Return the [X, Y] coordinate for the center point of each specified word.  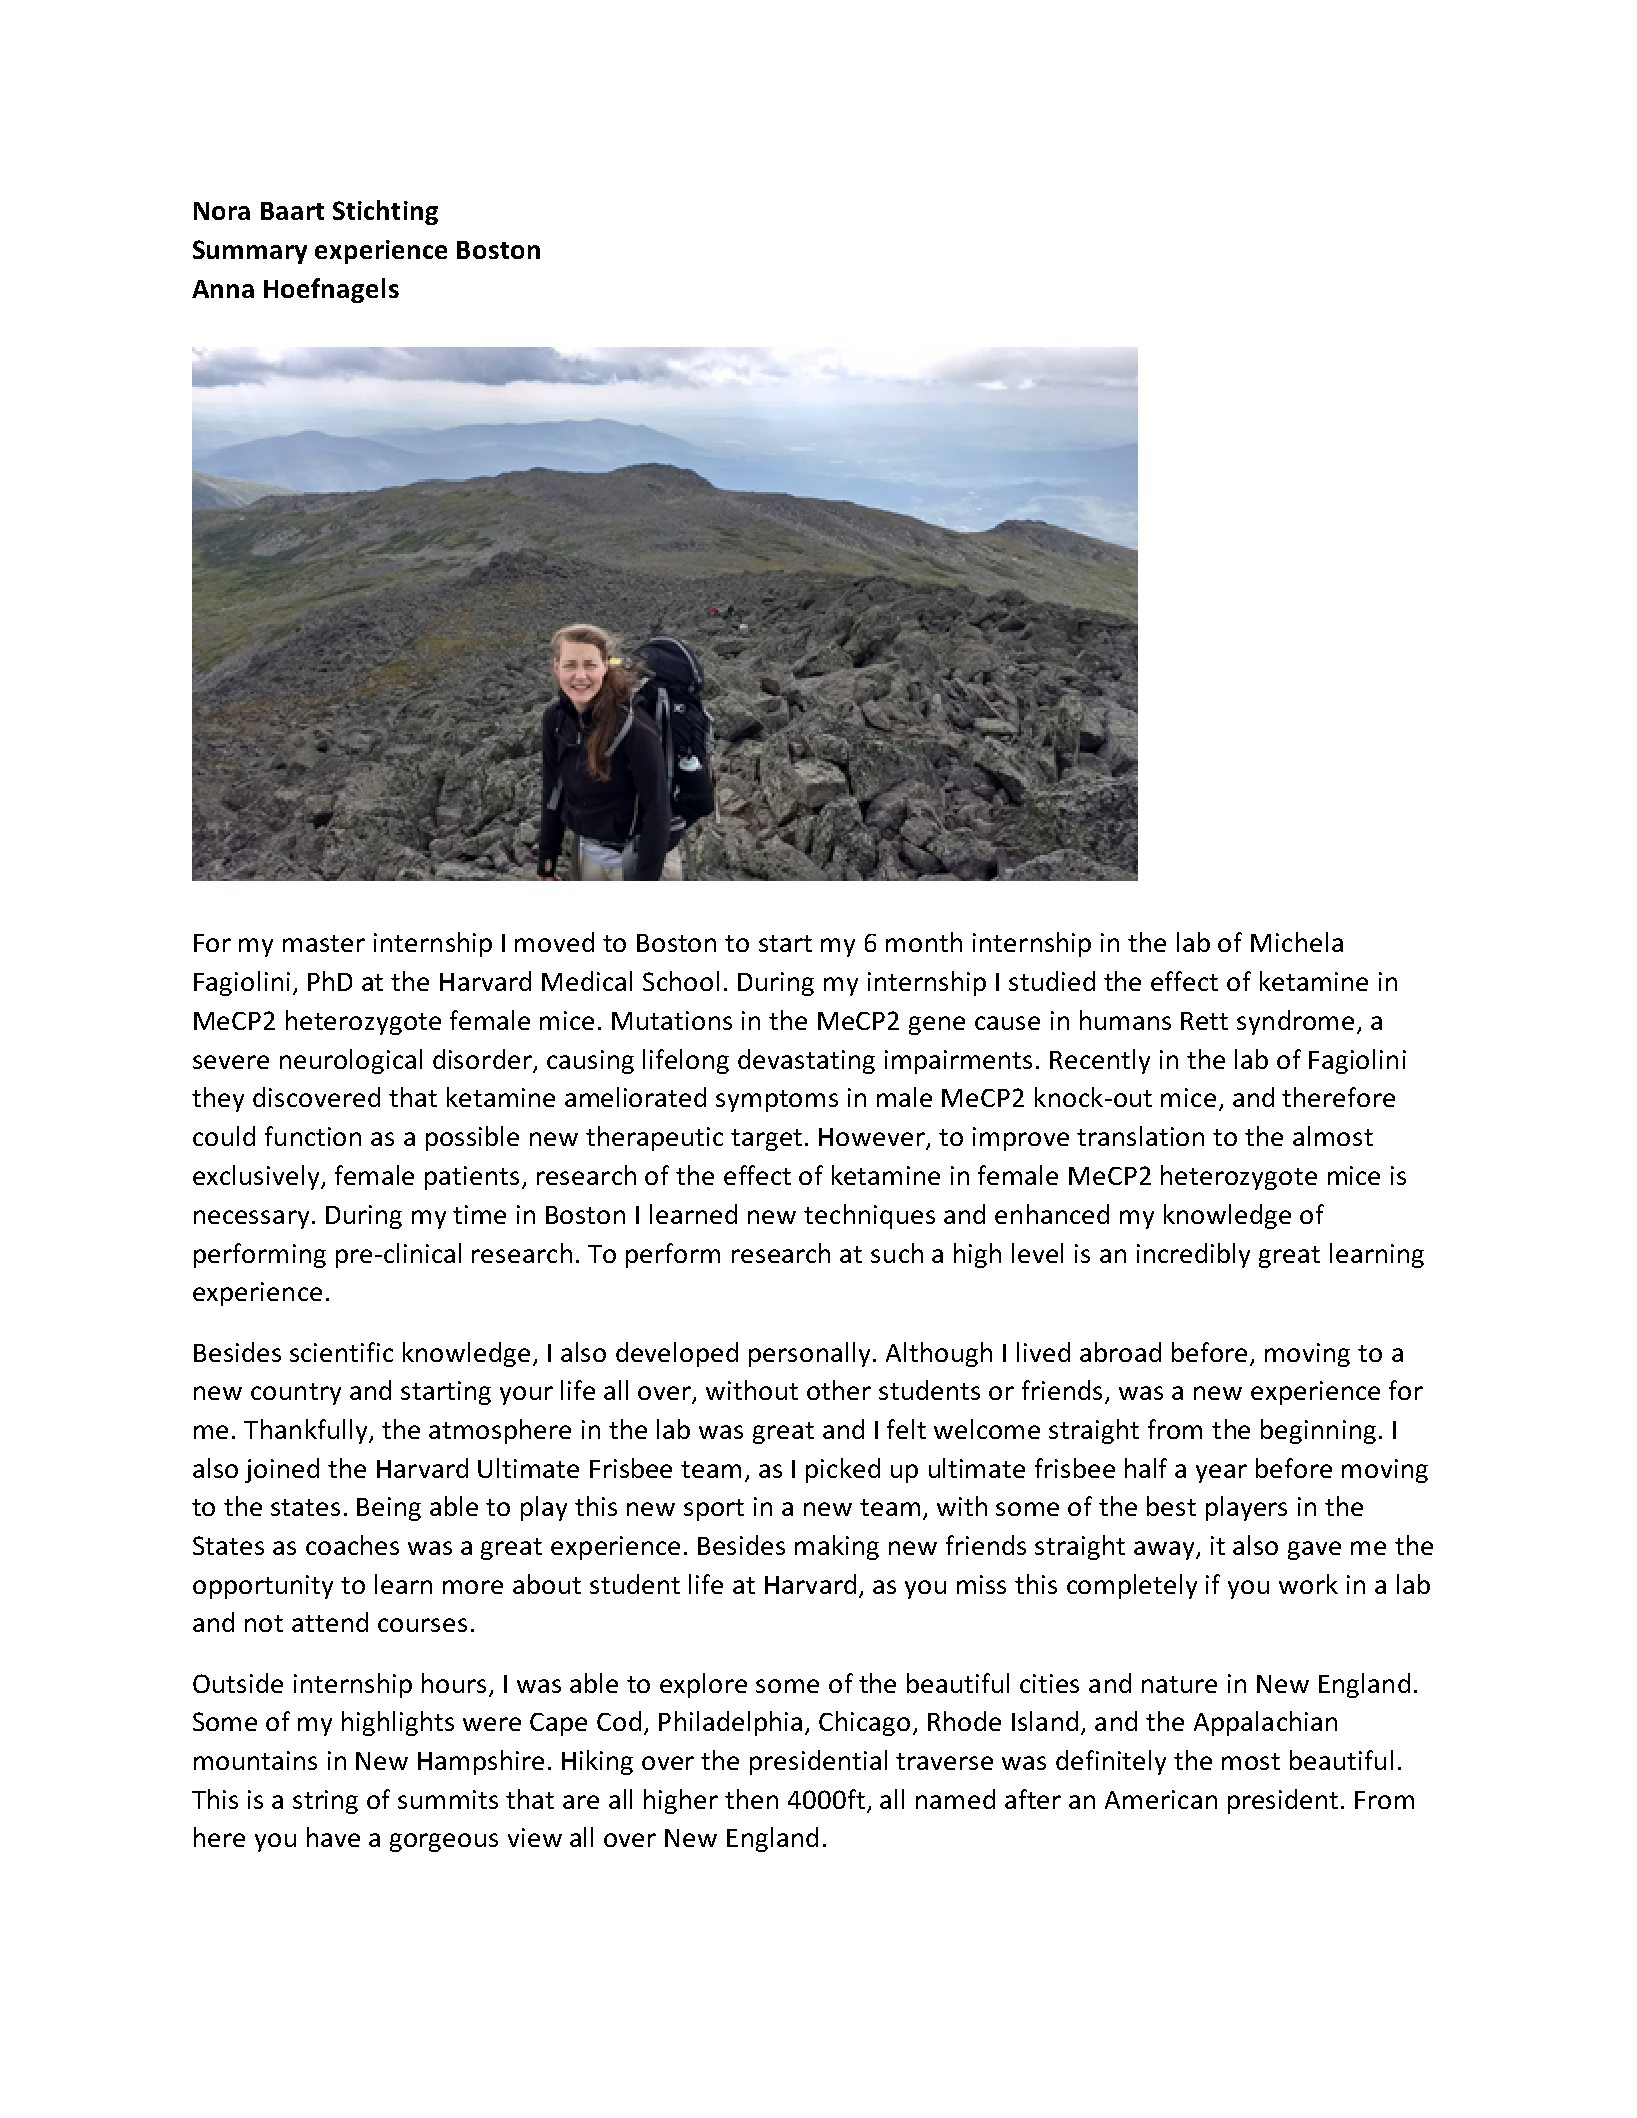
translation [1140, 1136]
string [325, 1802]
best [1171, 1506]
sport [714, 1510]
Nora [222, 211]
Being [389, 1509]
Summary [250, 252]
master [324, 943]
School [681, 981]
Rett [1204, 1021]
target [766, 1140]
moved [554, 942]
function [313, 1136]
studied [1052, 981]
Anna [223, 289]
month [924, 942]
